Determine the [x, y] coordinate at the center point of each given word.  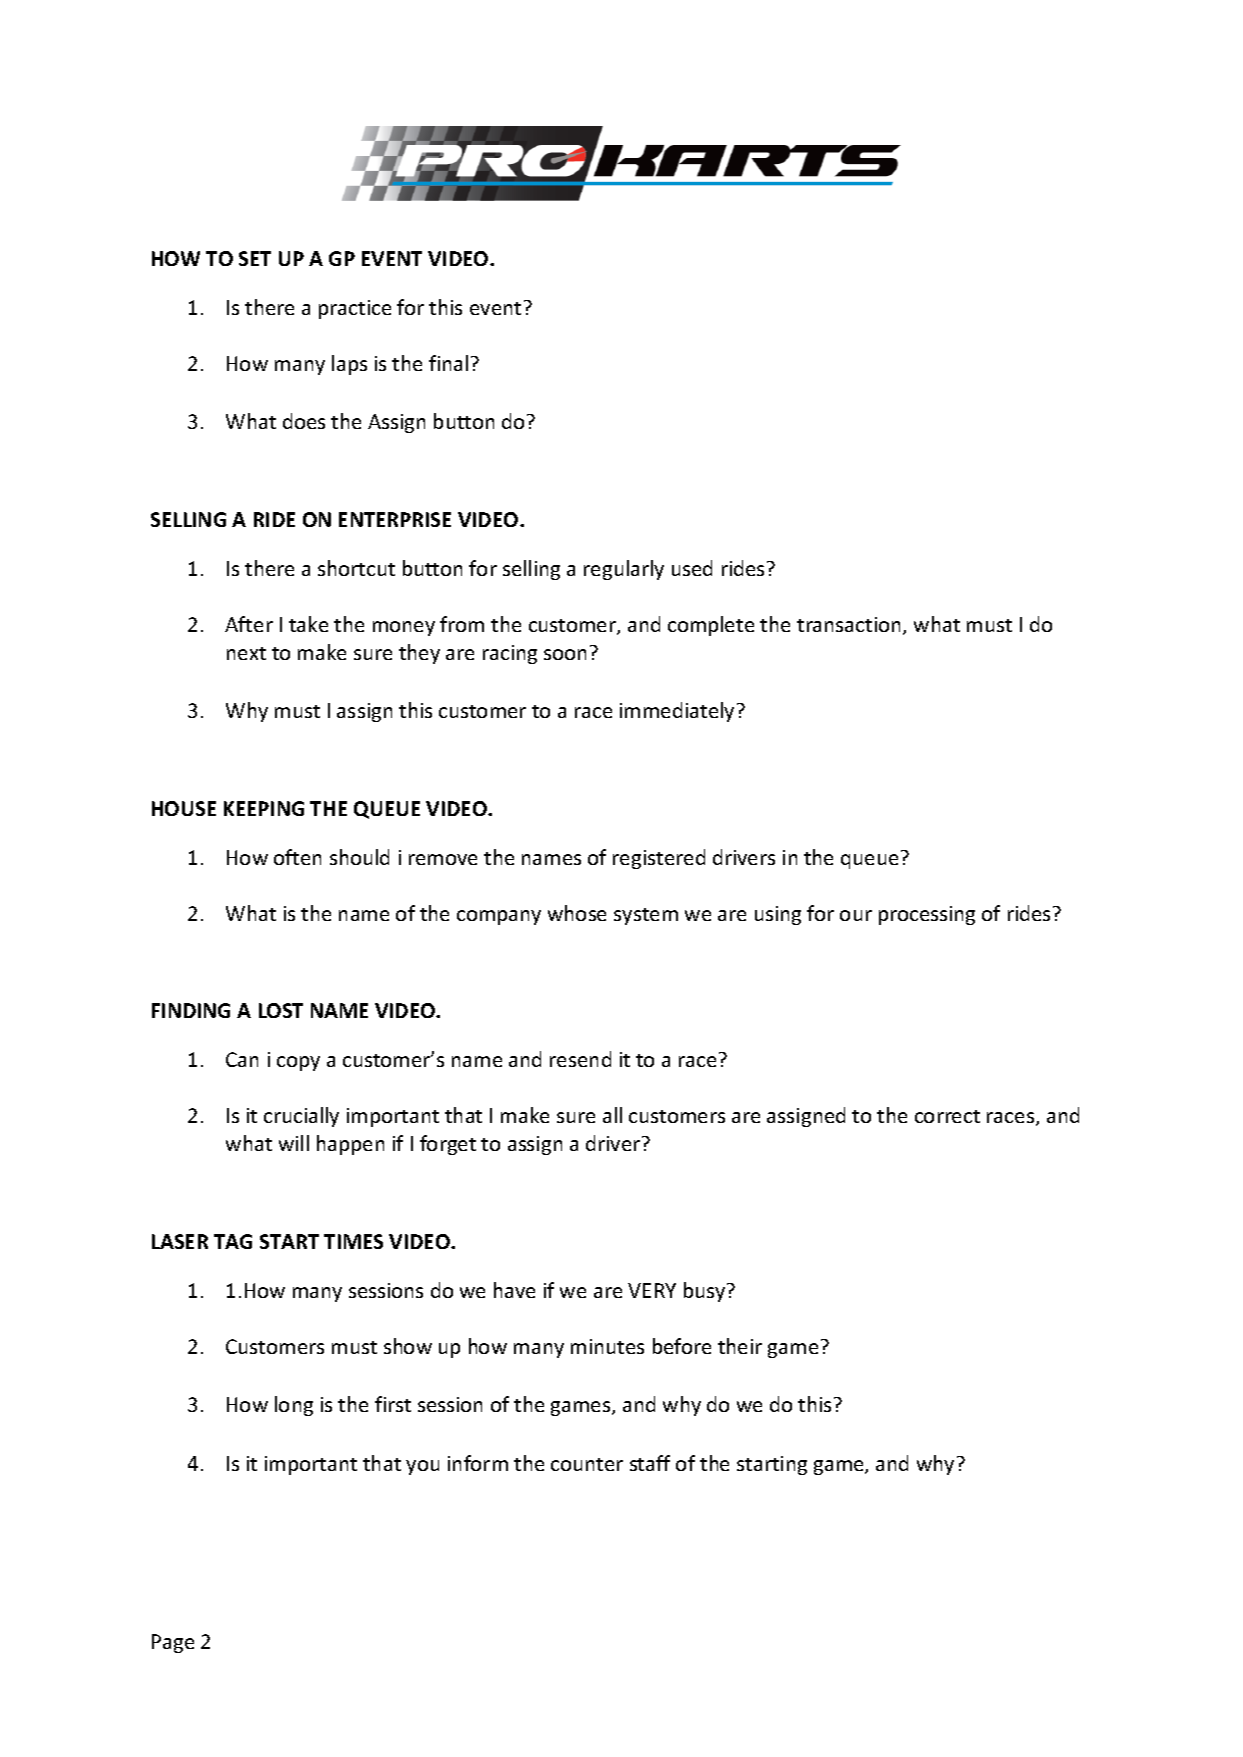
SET [255, 258]
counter [587, 1464]
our [856, 915]
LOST [281, 1010]
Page [173, 1643]
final [448, 363]
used [692, 568]
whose [577, 913]
